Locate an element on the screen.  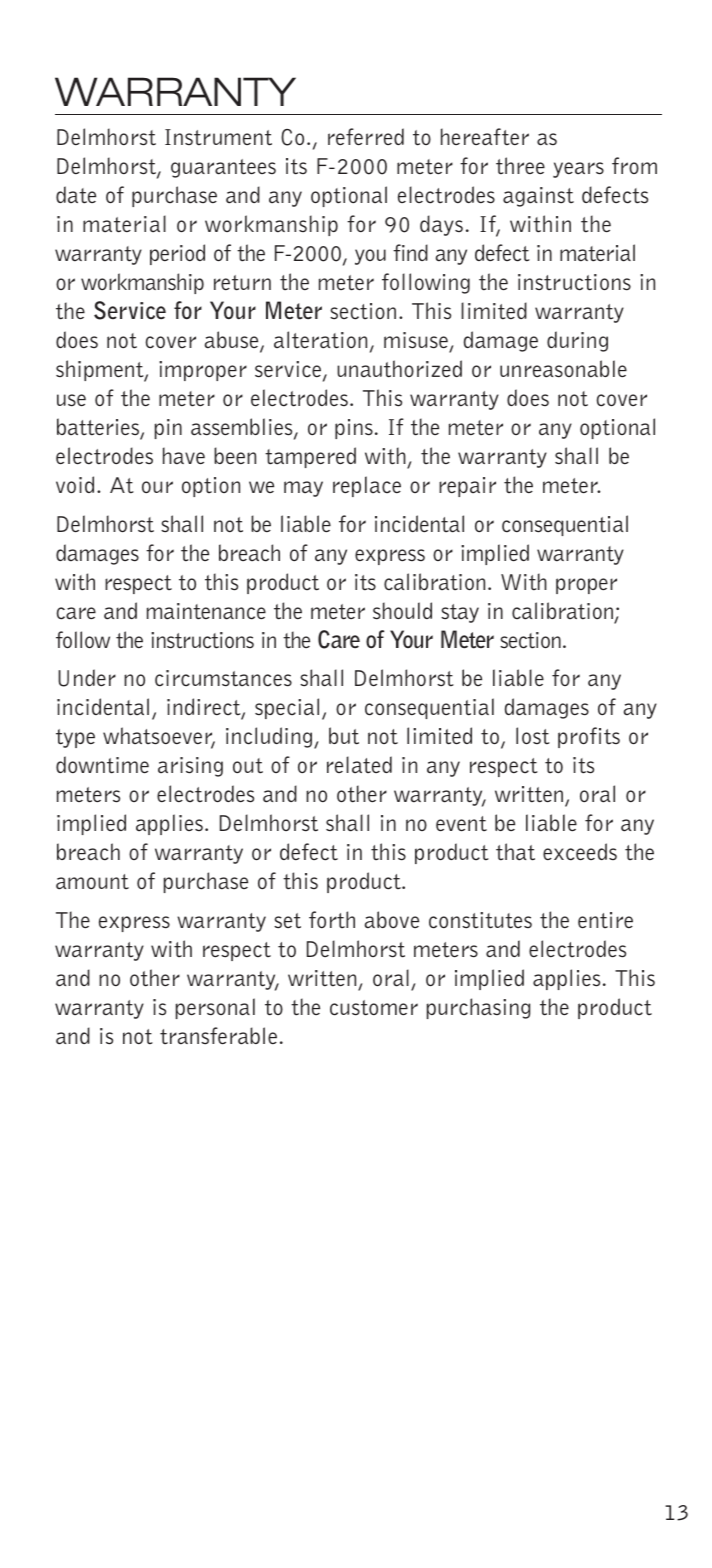
personal is located at coordinates (215, 1008).
